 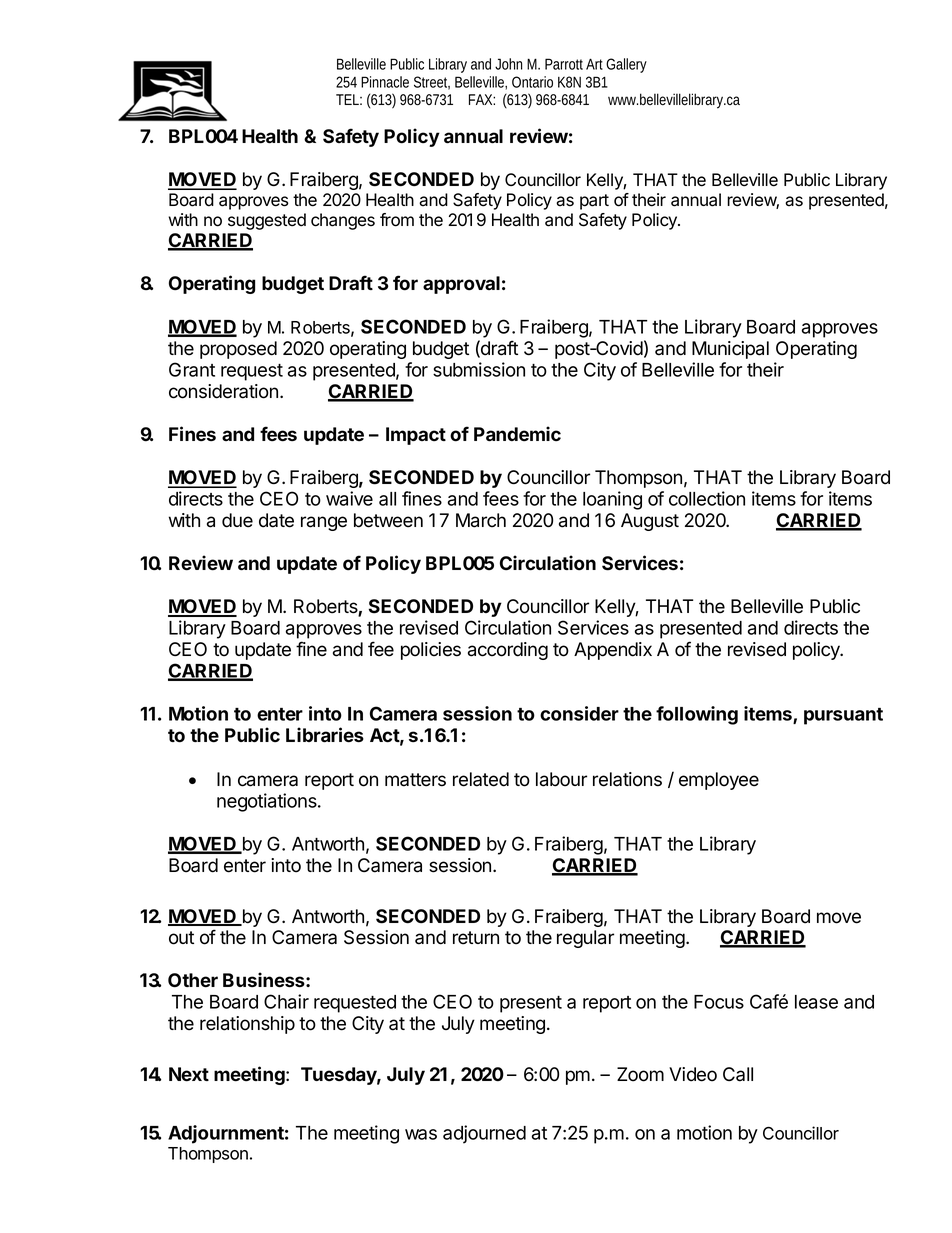 What do you see at coordinates (421, 1134) in the screenshot?
I see `was` at bounding box center [421, 1134].
